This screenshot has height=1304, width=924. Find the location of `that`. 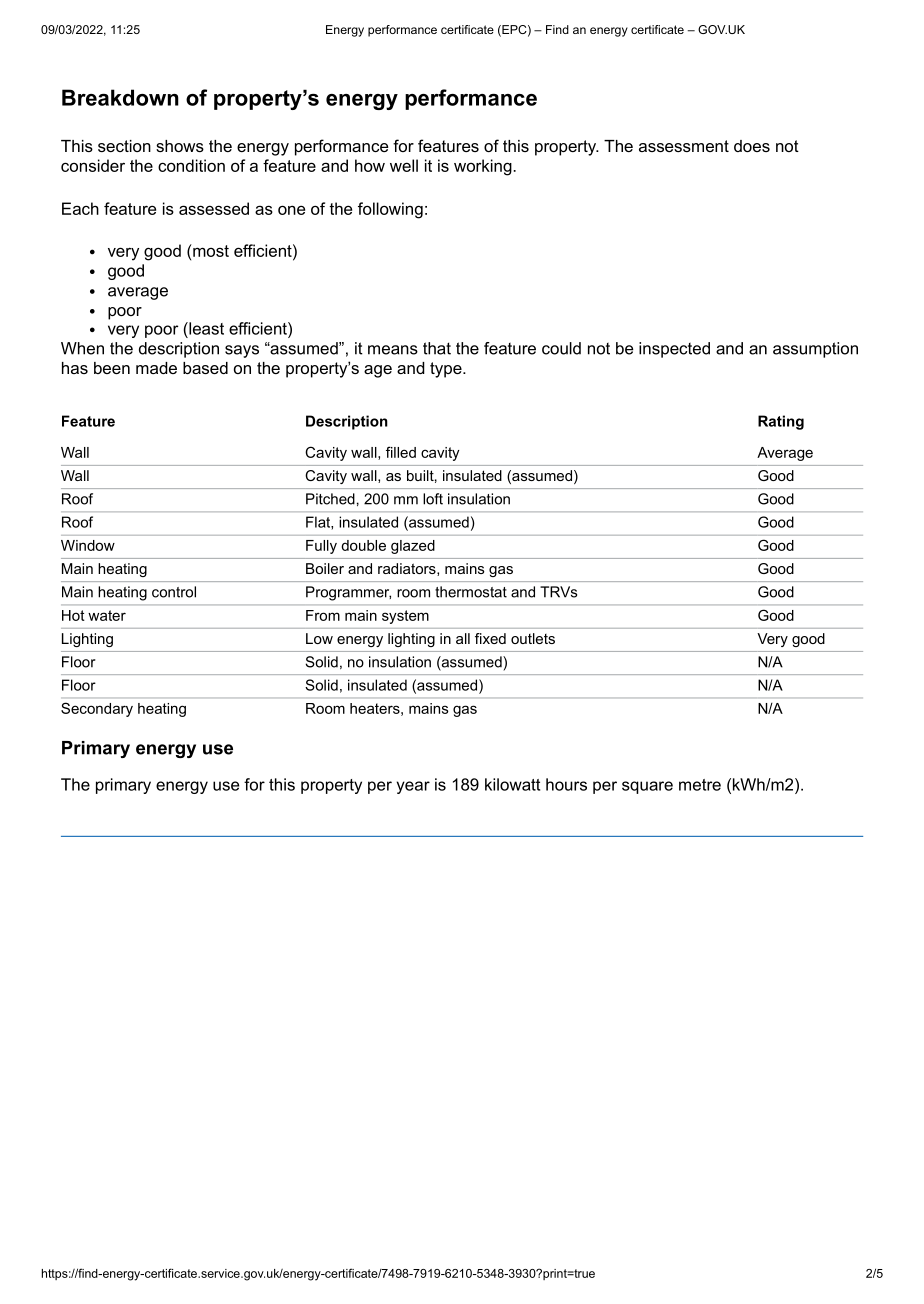

that is located at coordinates (437, 348).
